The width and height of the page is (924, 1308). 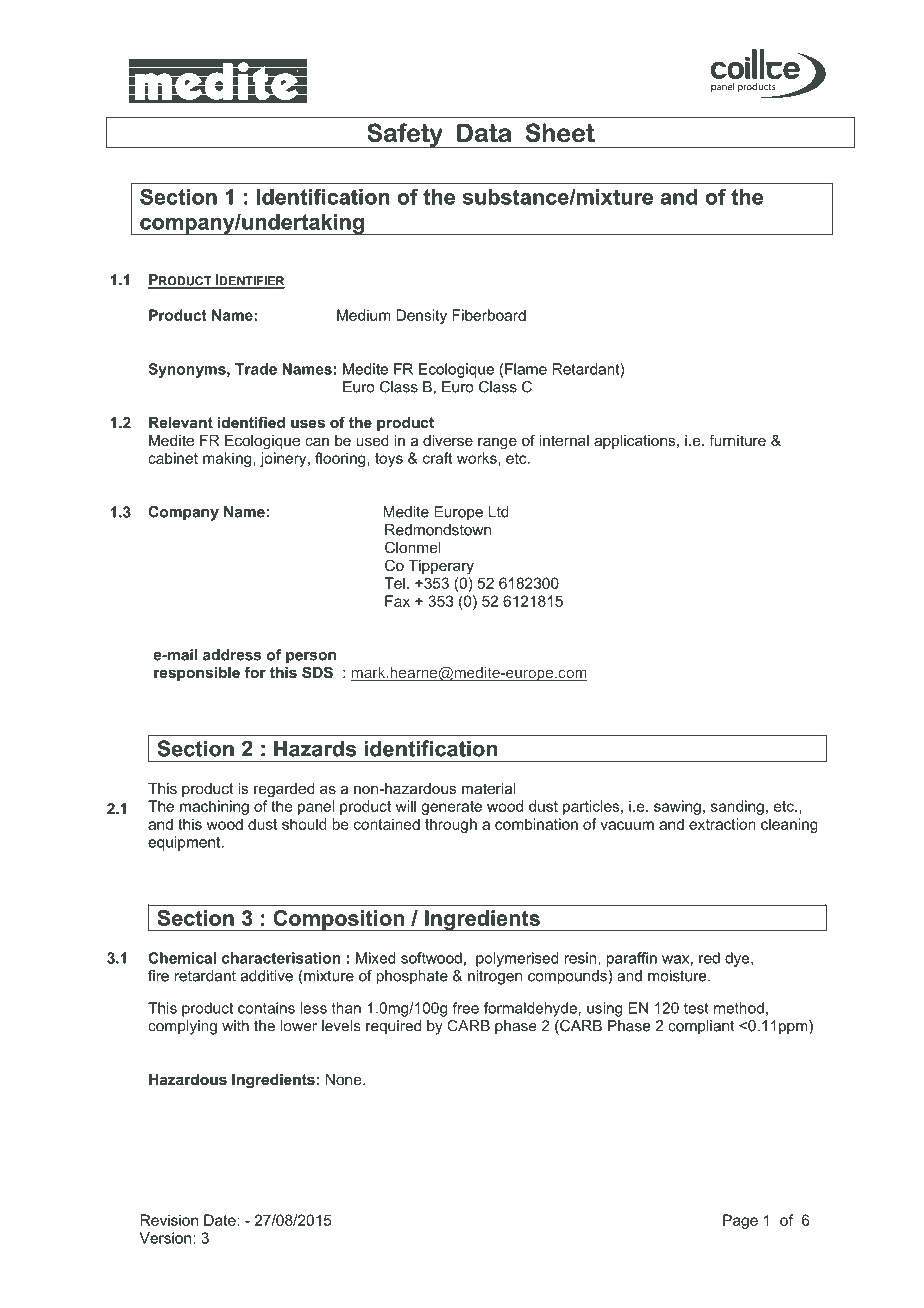 I want to click on Page, so click(x=740, y=1221).
